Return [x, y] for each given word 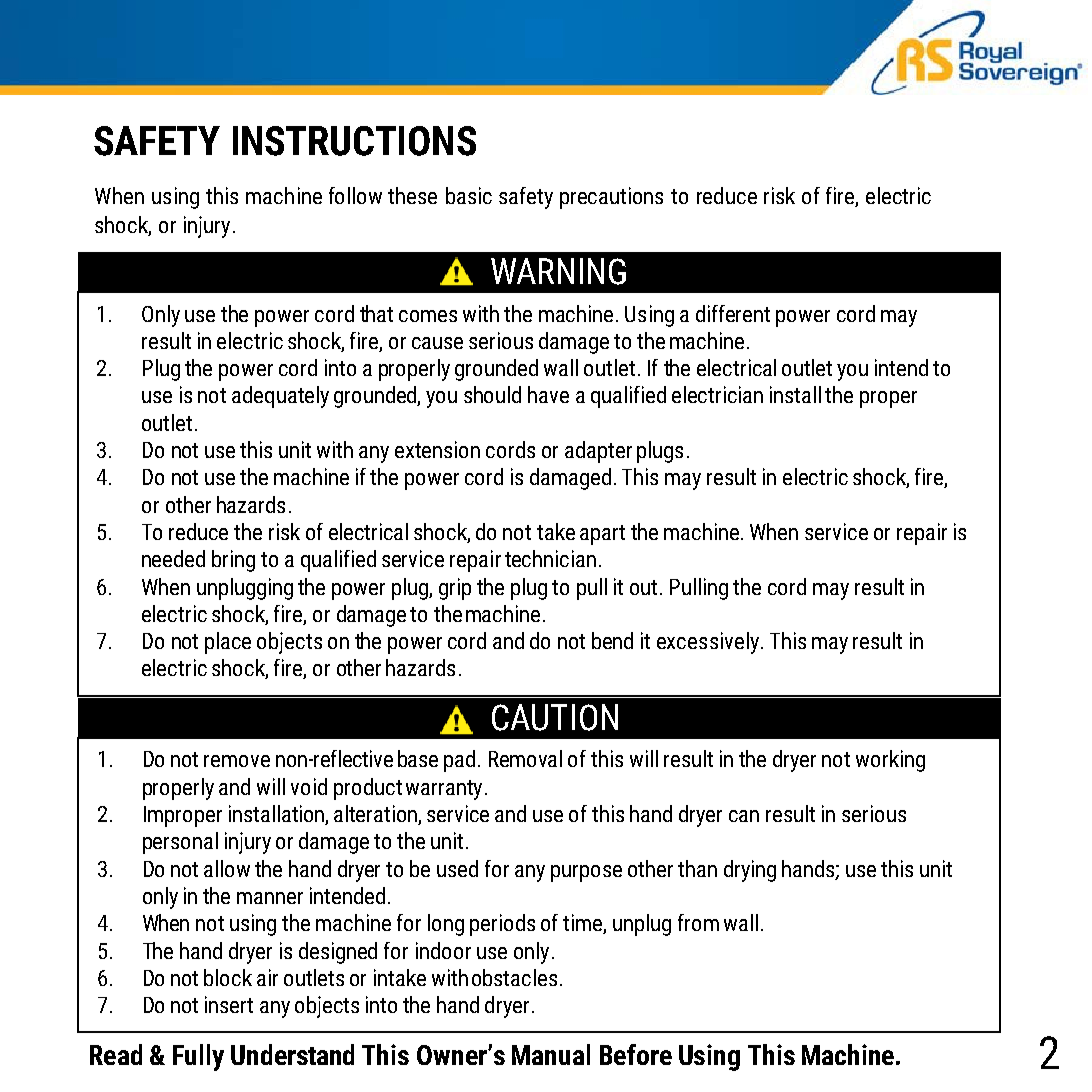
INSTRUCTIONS [354, 141]
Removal [525, 758]
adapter [598, 452]
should [492, 394]
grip [455, 589]
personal [180, 843]
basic [469, 195]
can [744, 816]
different [733, 313]
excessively [708, 643]
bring [233, 561]
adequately [280, 397]
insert [229, 1004]
